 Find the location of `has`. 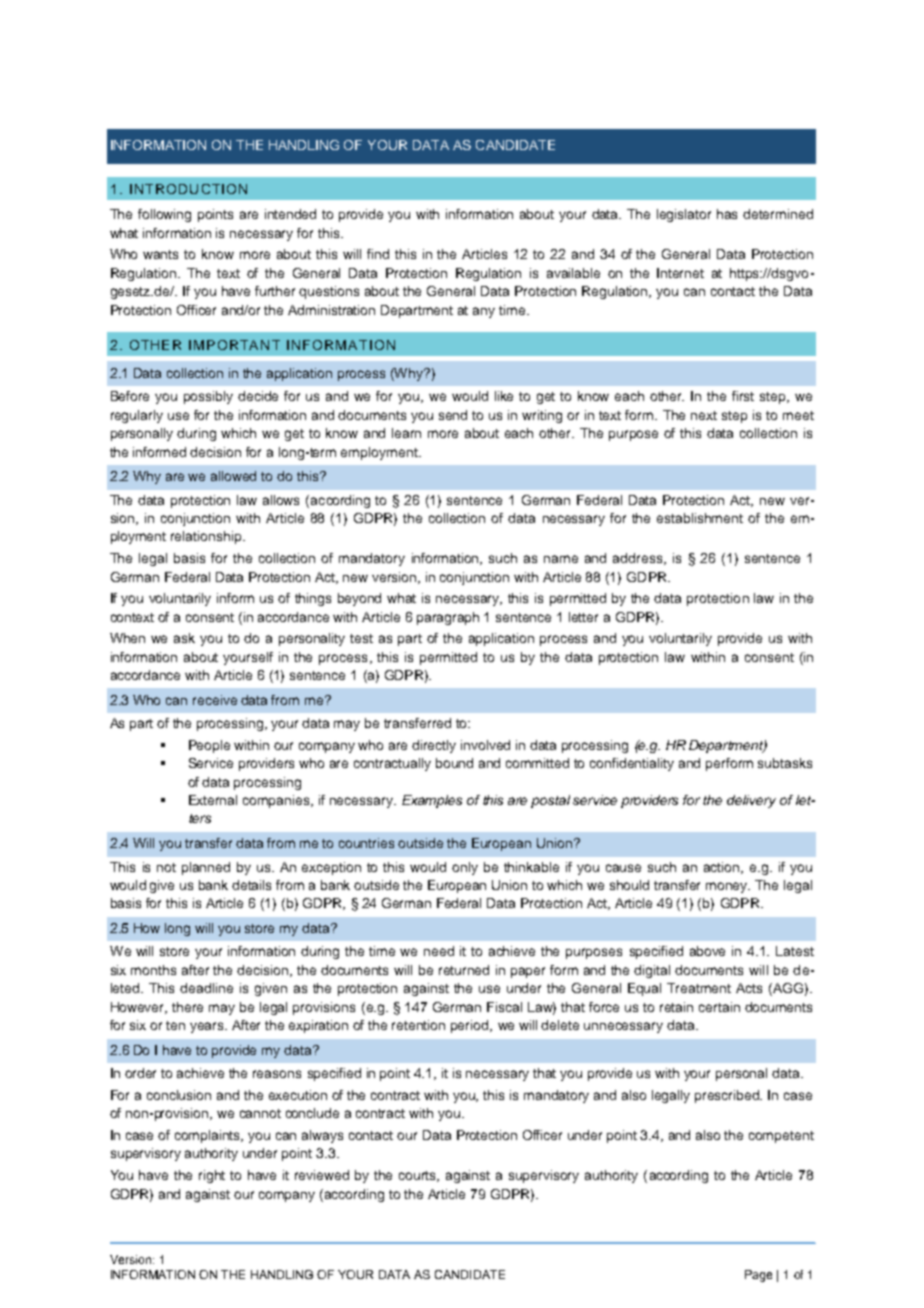

has is located at coordinates (727, 214).
